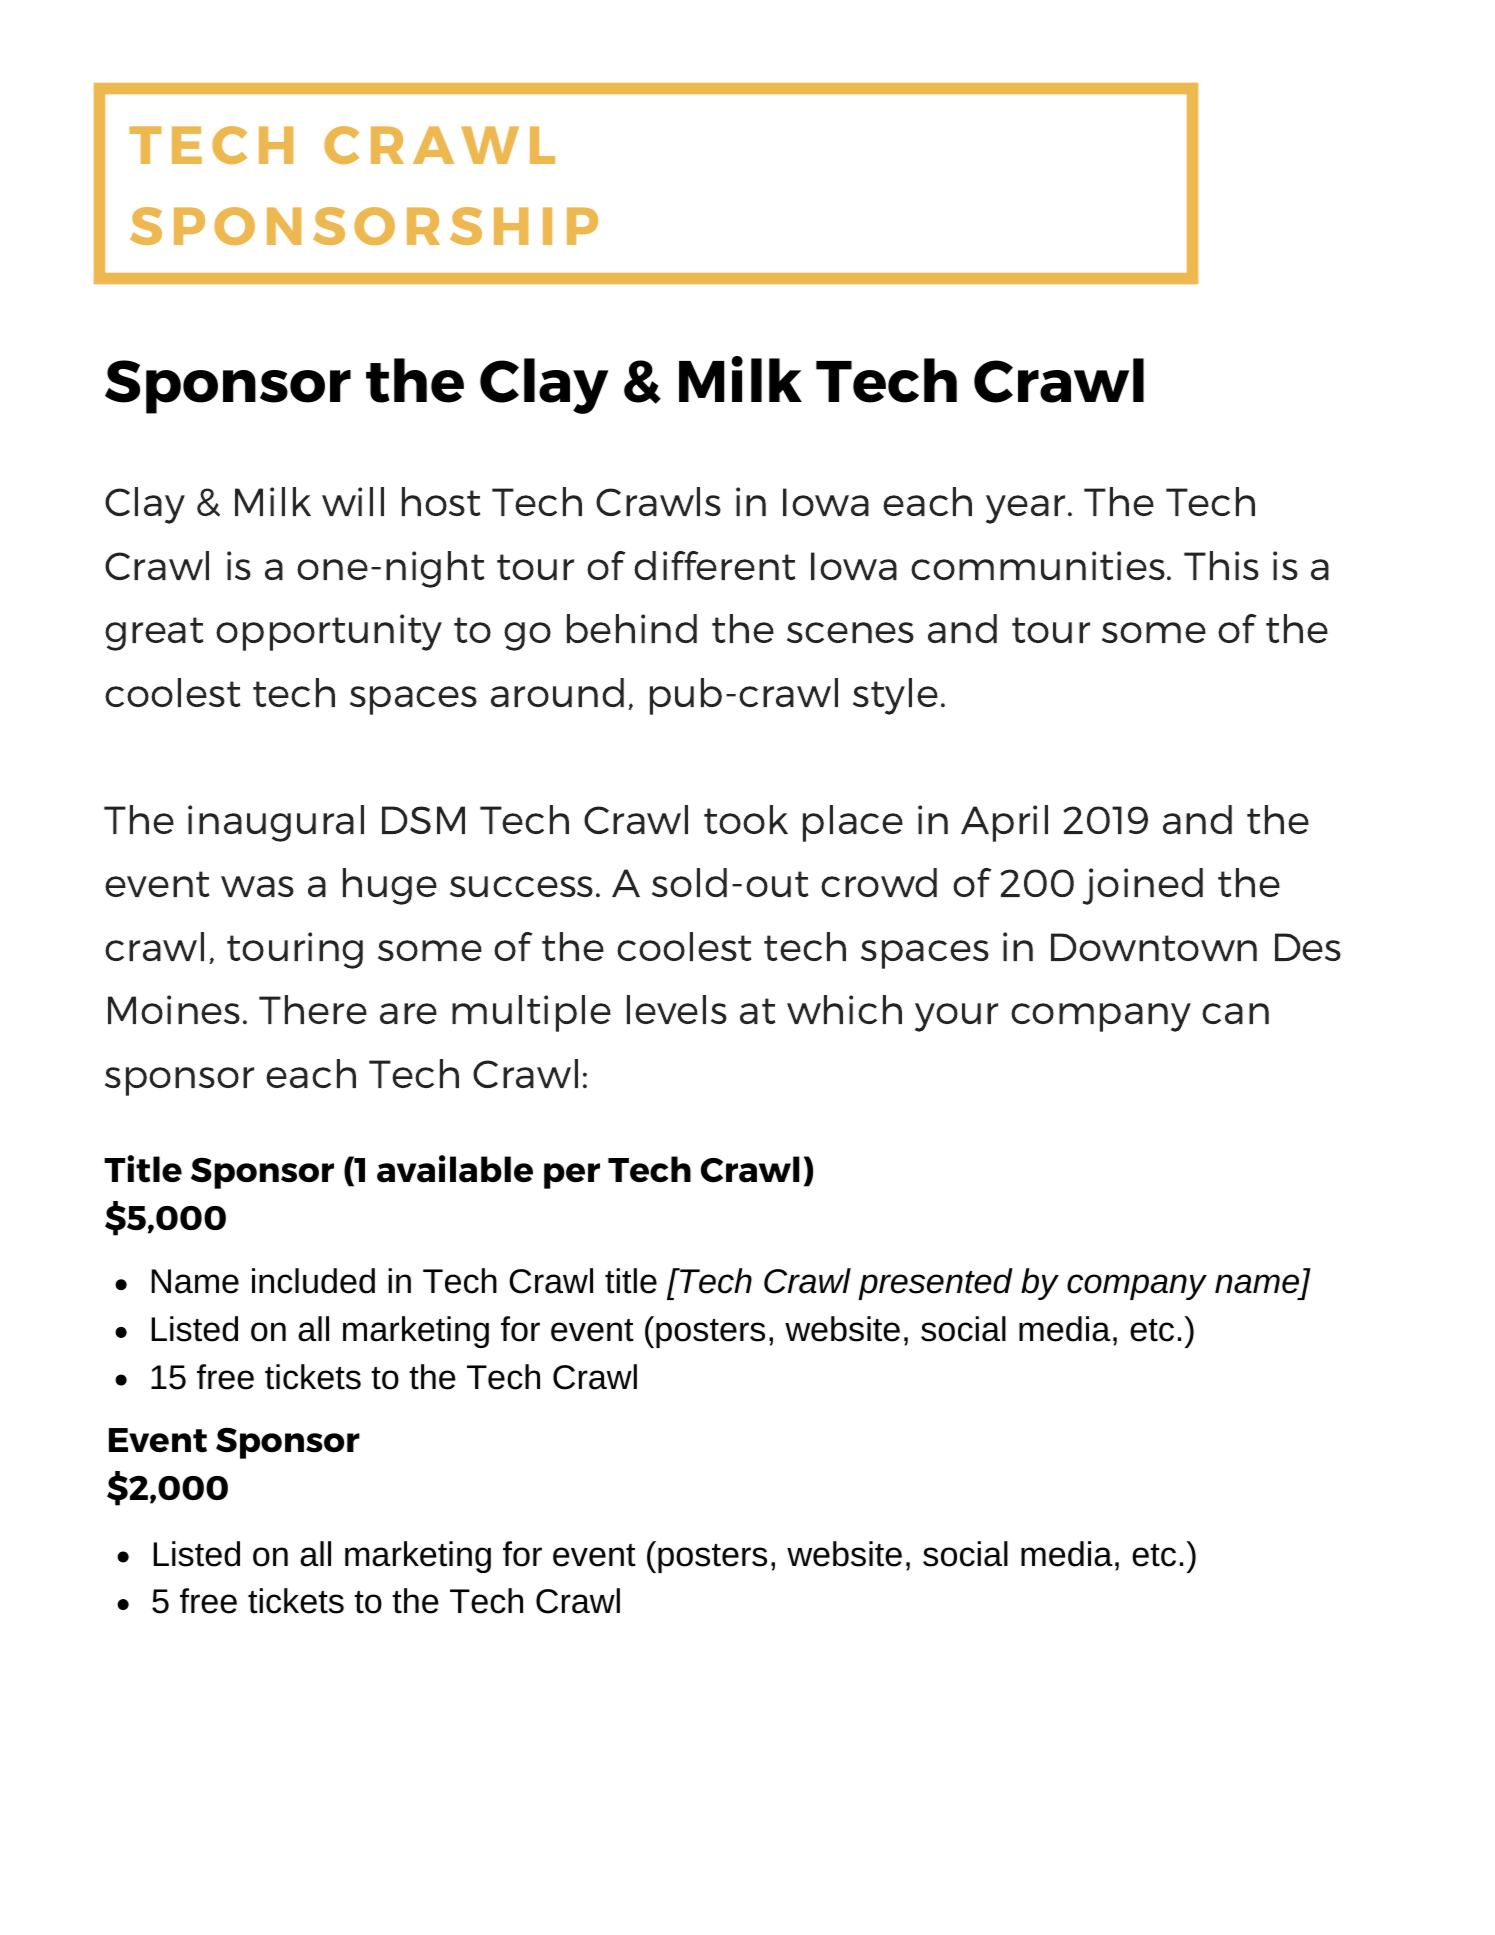  What do you see at coordinates (572, 1176) in the image?
I see `per` at bounding box center [572, 1176].
